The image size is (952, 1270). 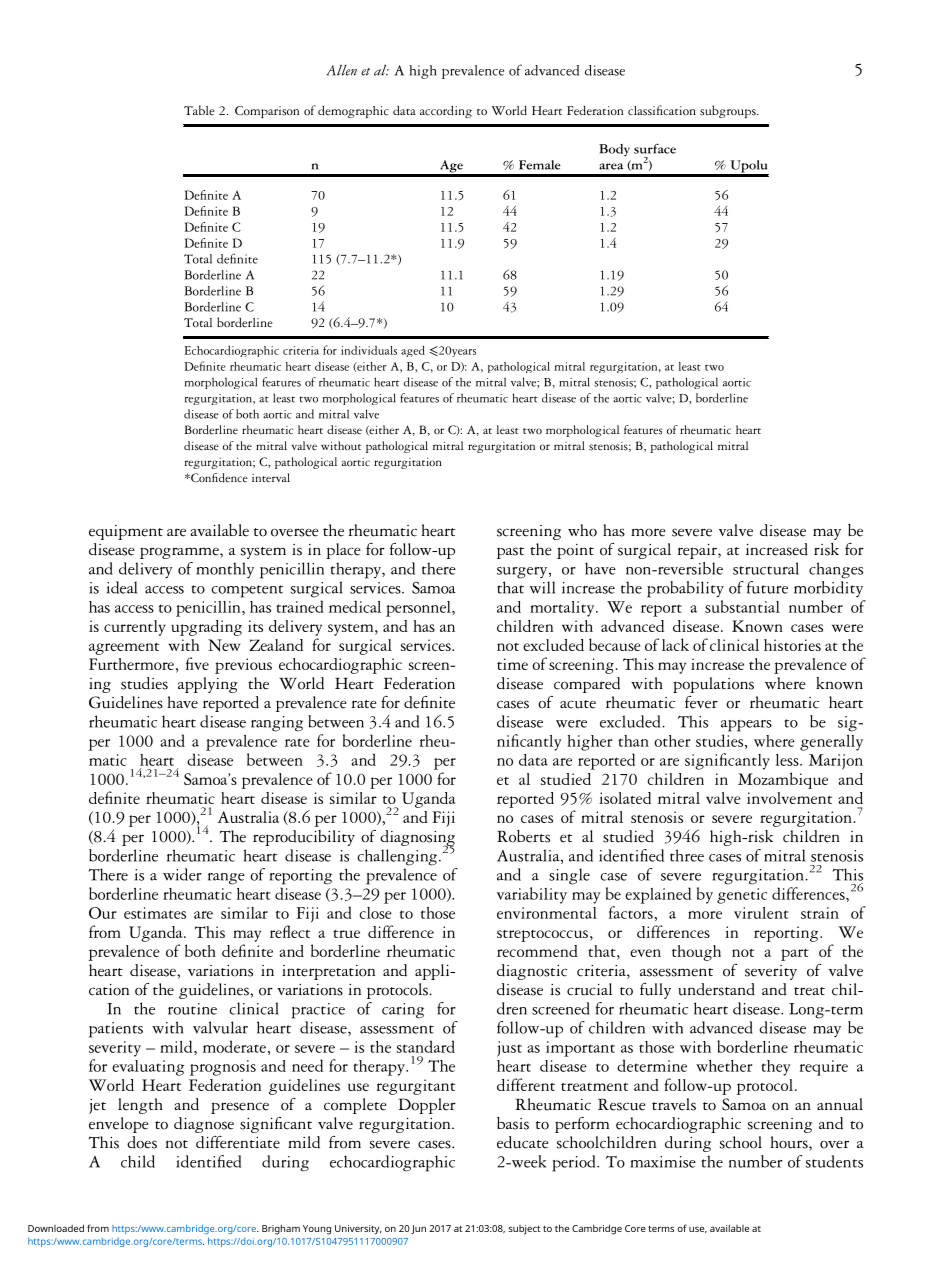 I want to click on populations, so click(x=713, y=685).
